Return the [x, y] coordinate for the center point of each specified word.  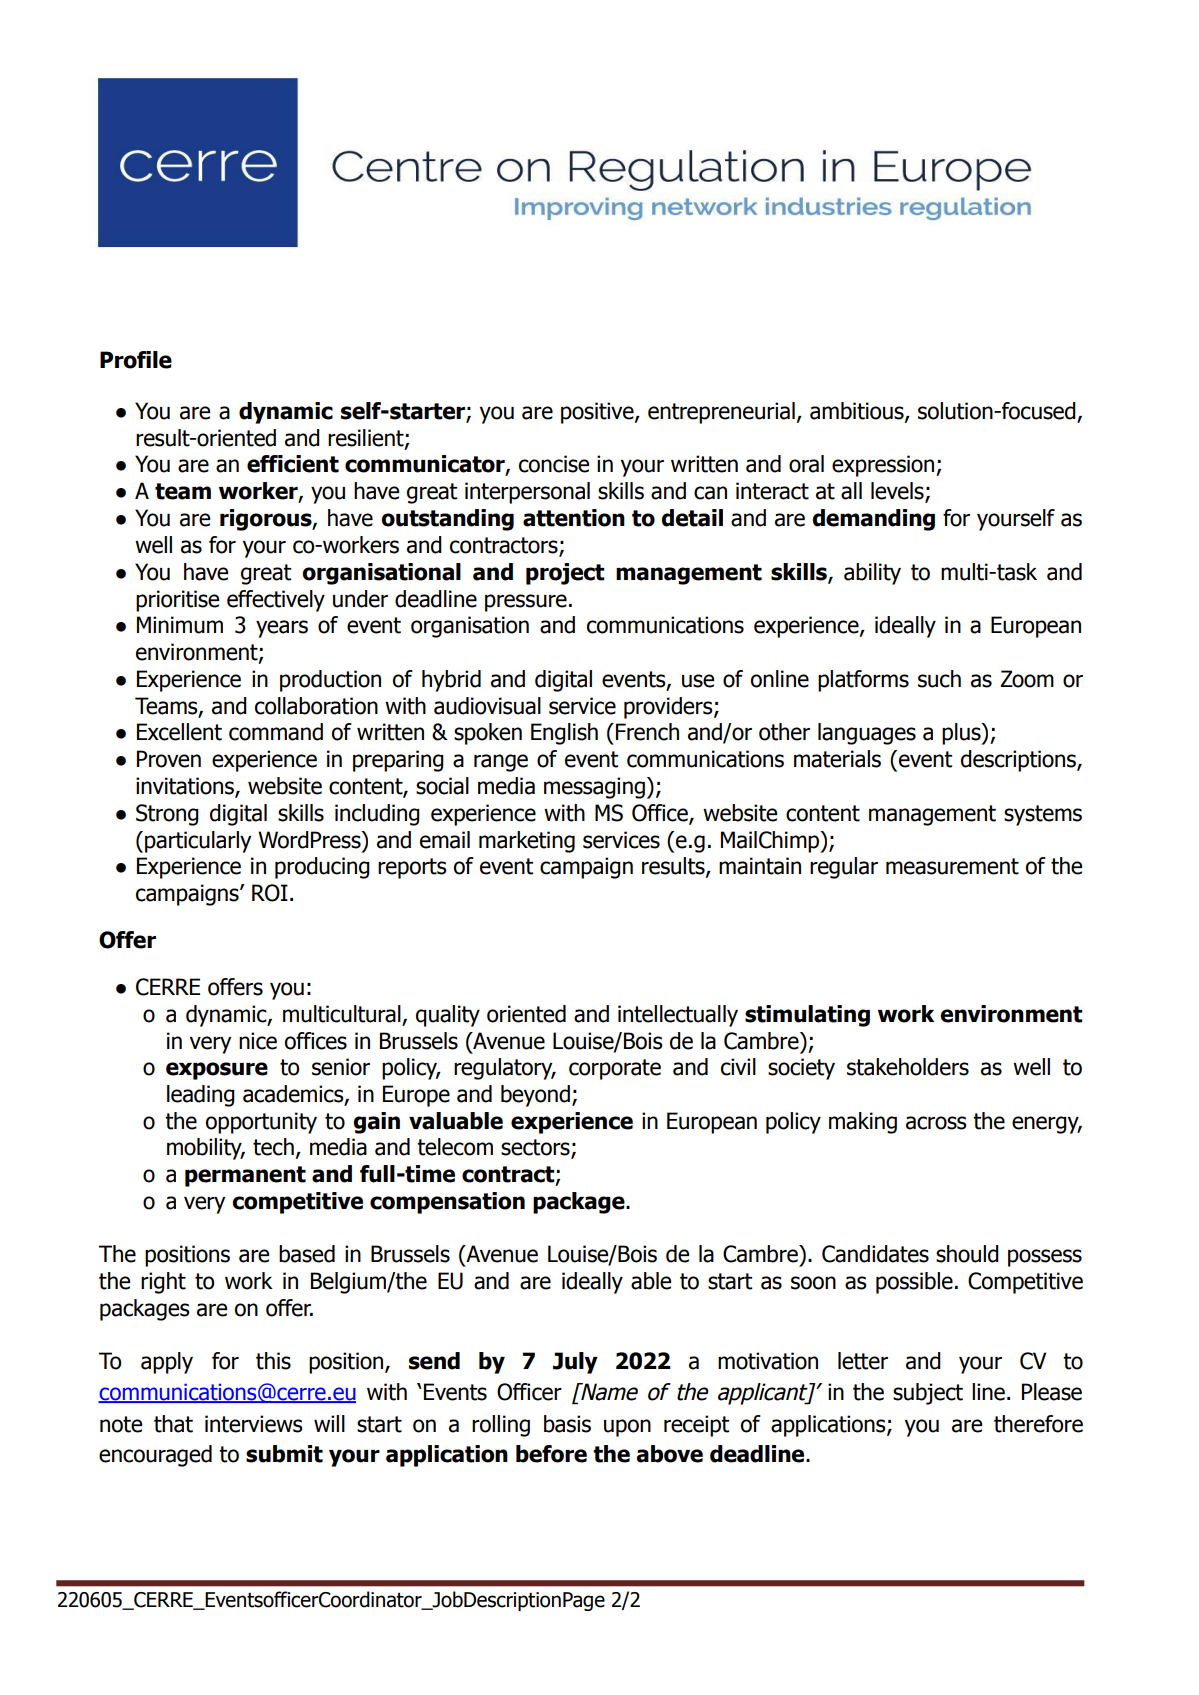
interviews [254, 1424]
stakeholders [908, 1067]
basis [567, 1424]
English [564, 734]
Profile [136, 360]
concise [554, 464]
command [276, 732]
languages [867, 734]
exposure [217, 1071]
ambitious [858, 412]
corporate [615, 1069]
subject [928, 1394]
